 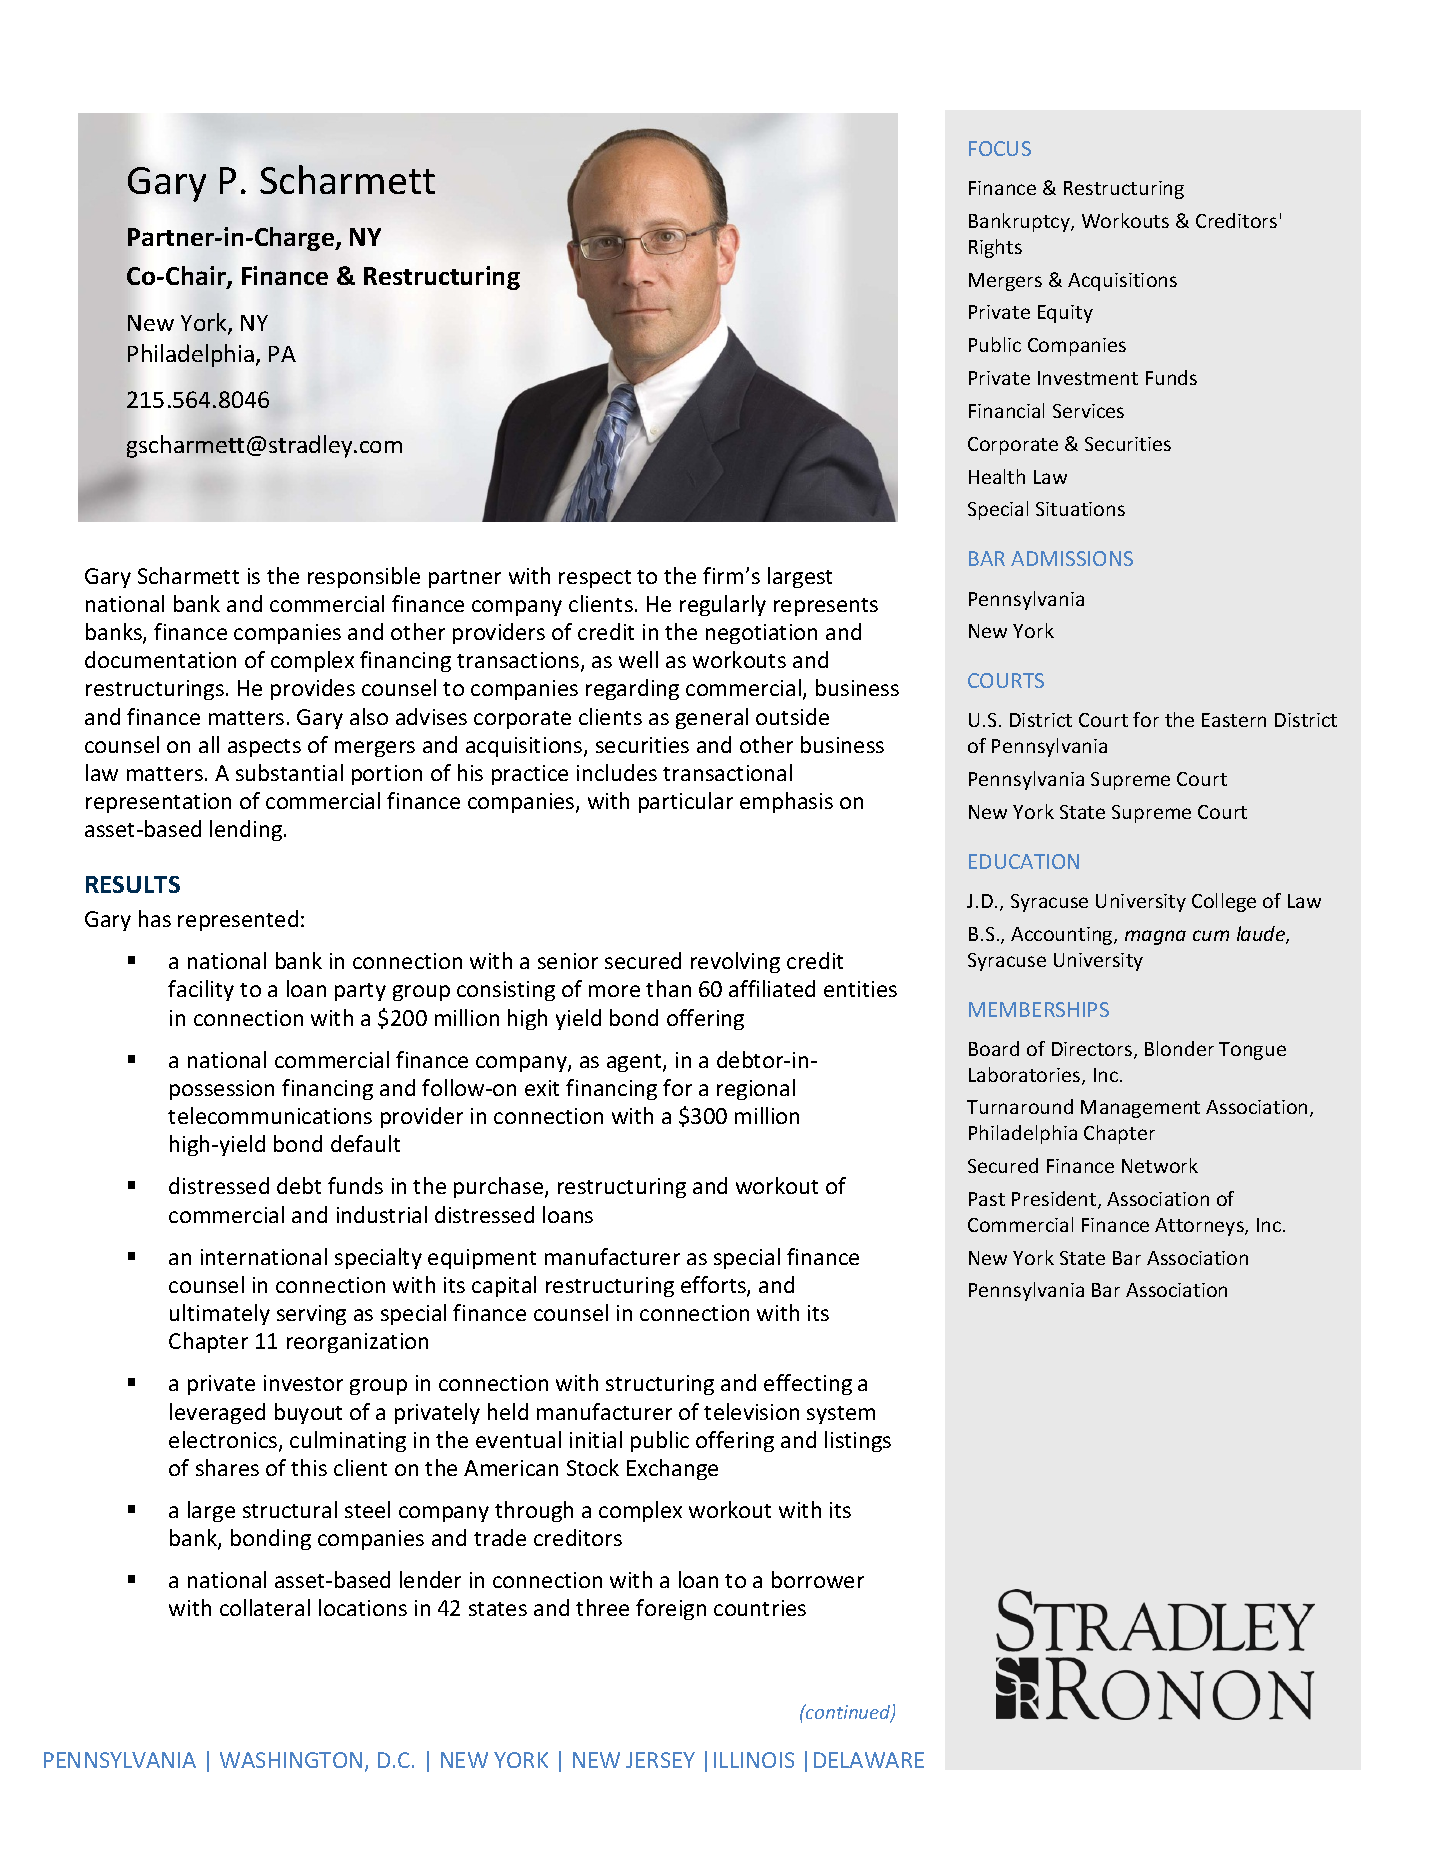 I want to click on Rights, so click(x=995, y=248).
